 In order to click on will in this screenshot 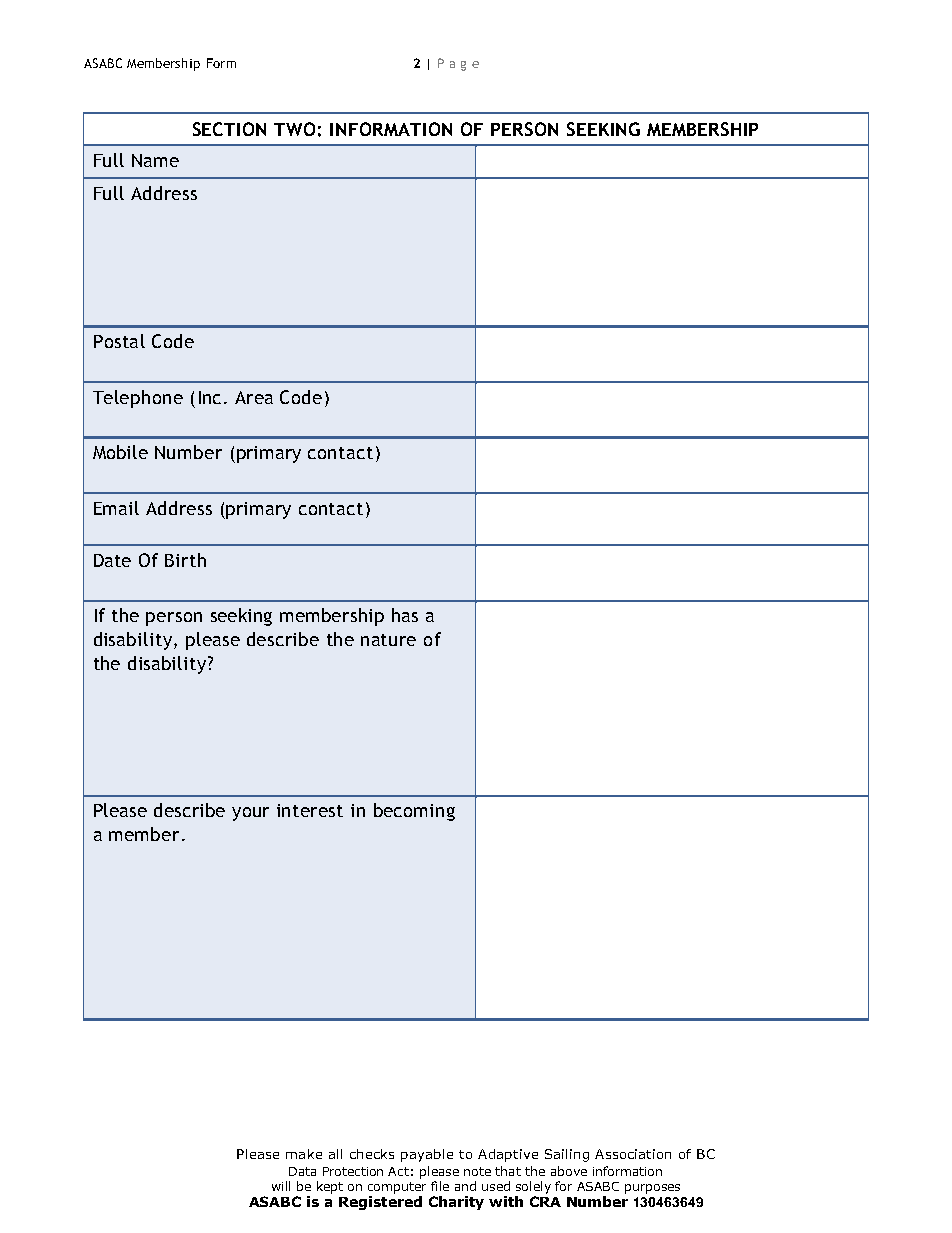, I will do `click(281, 1186)`.
